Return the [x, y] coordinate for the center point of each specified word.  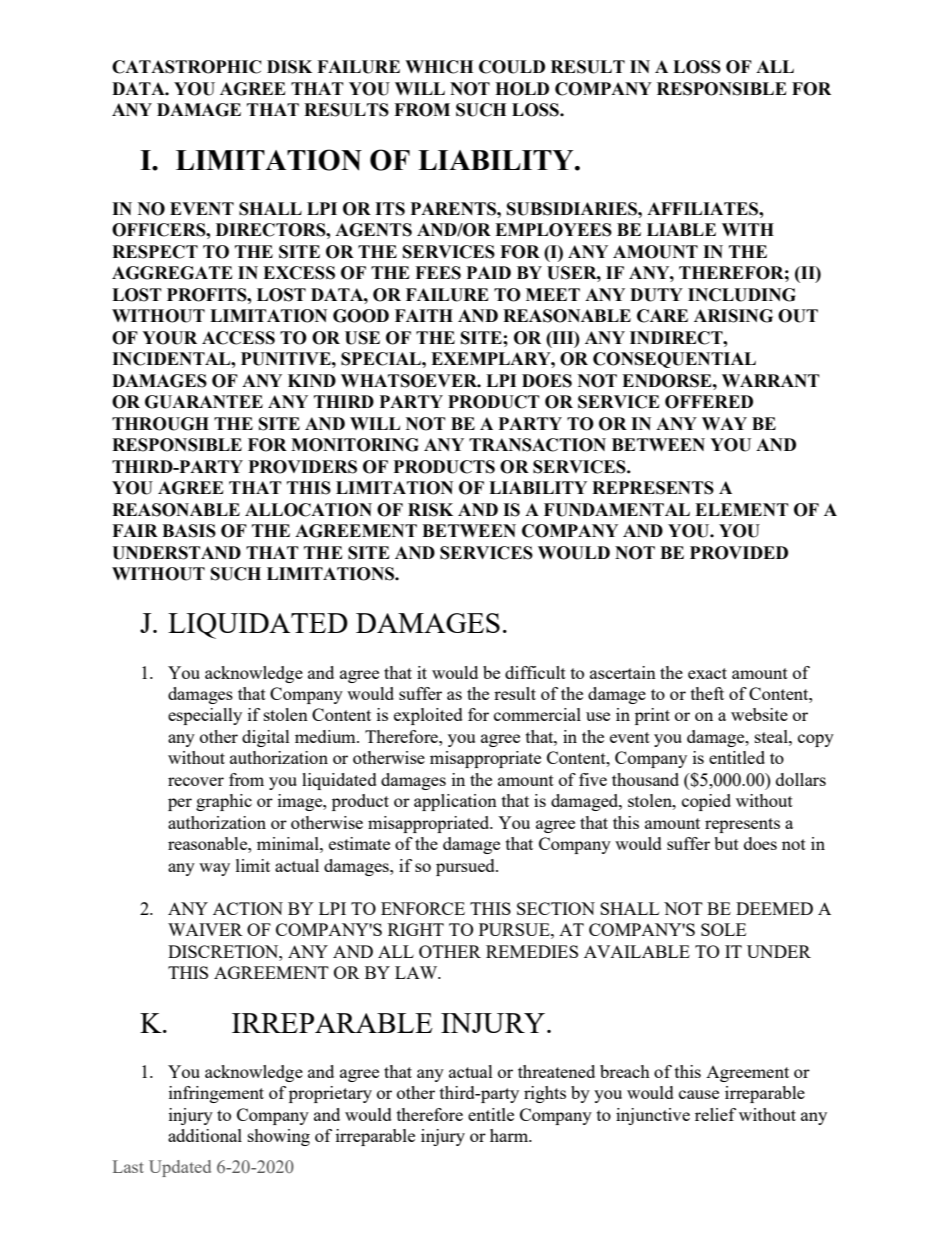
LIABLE [681, 229]
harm [510, 1135]
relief [715, 1114]
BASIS [189, 531]
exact [707, 673]
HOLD [522, 89]
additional [205, 1135]
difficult [535, 672]
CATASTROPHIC [187, 67]
